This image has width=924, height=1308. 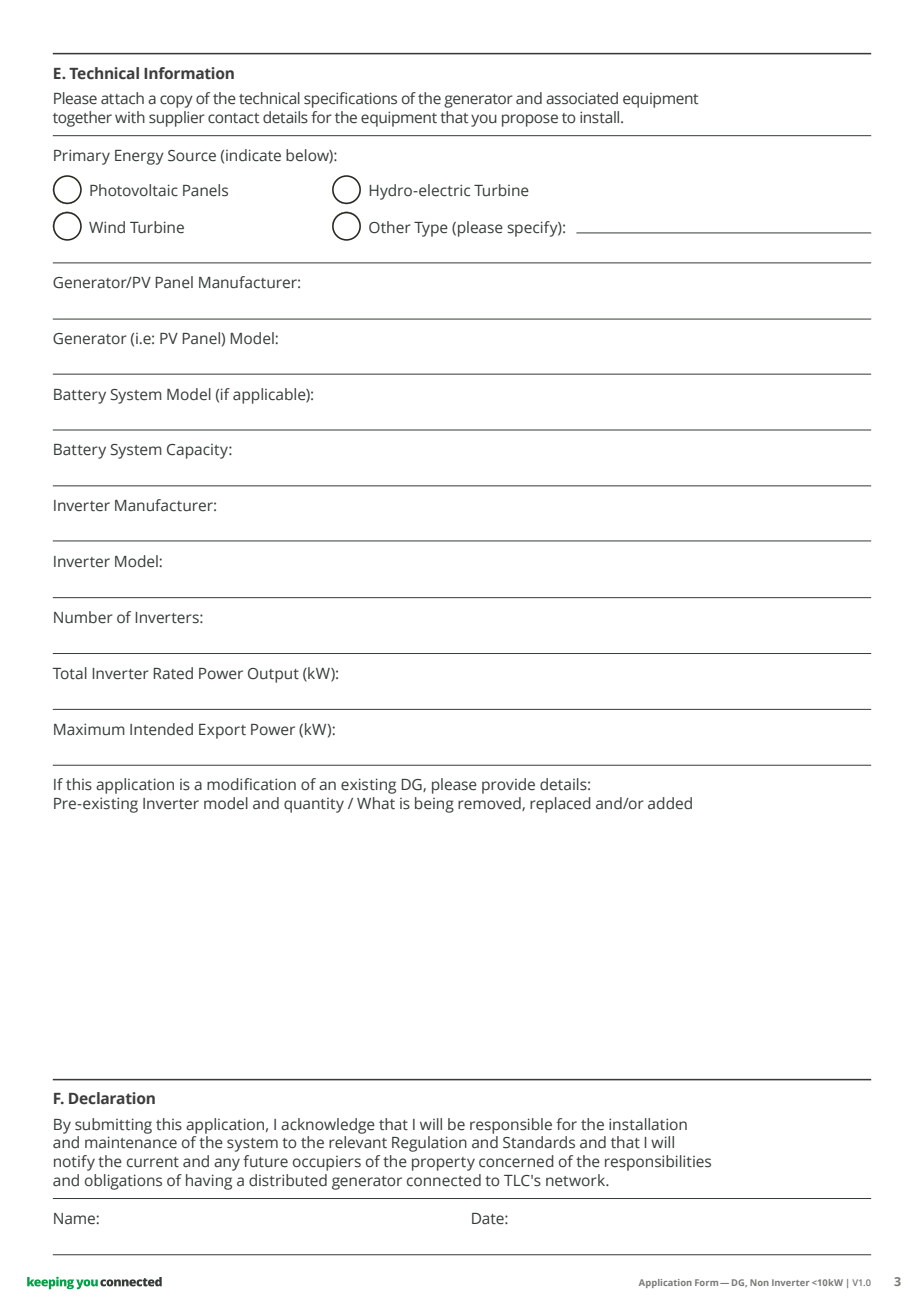 What do you see at coordinates (107, 227) in the image?
I see `Wind` at bounding box center [107, 227].
